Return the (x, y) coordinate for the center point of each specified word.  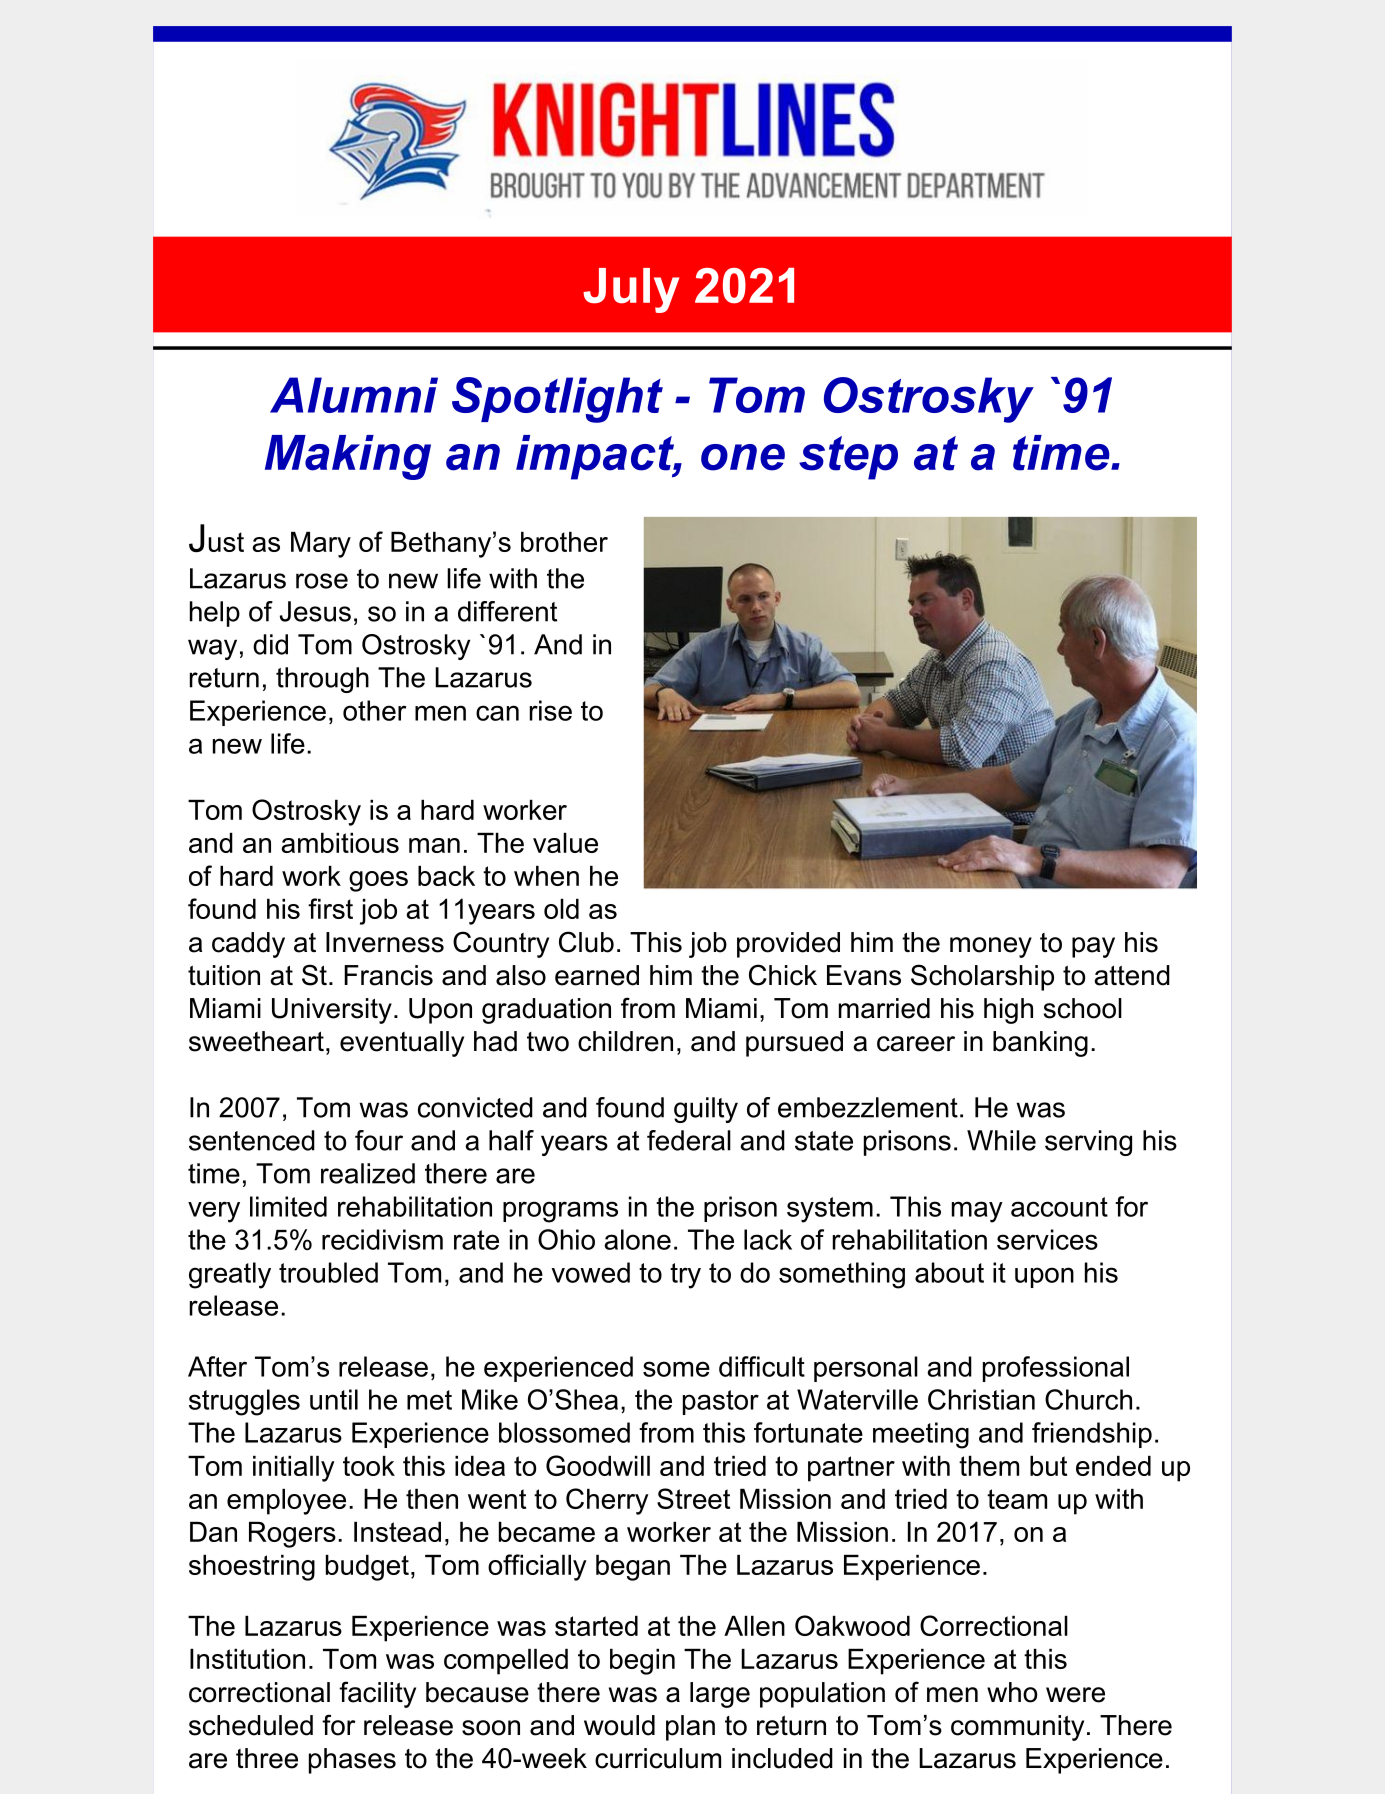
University (332, 1011)
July (631, 290)
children (625, 1041)
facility (377, 1694)
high (1008, 1011)
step (848, 458)
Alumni (354, 395)
